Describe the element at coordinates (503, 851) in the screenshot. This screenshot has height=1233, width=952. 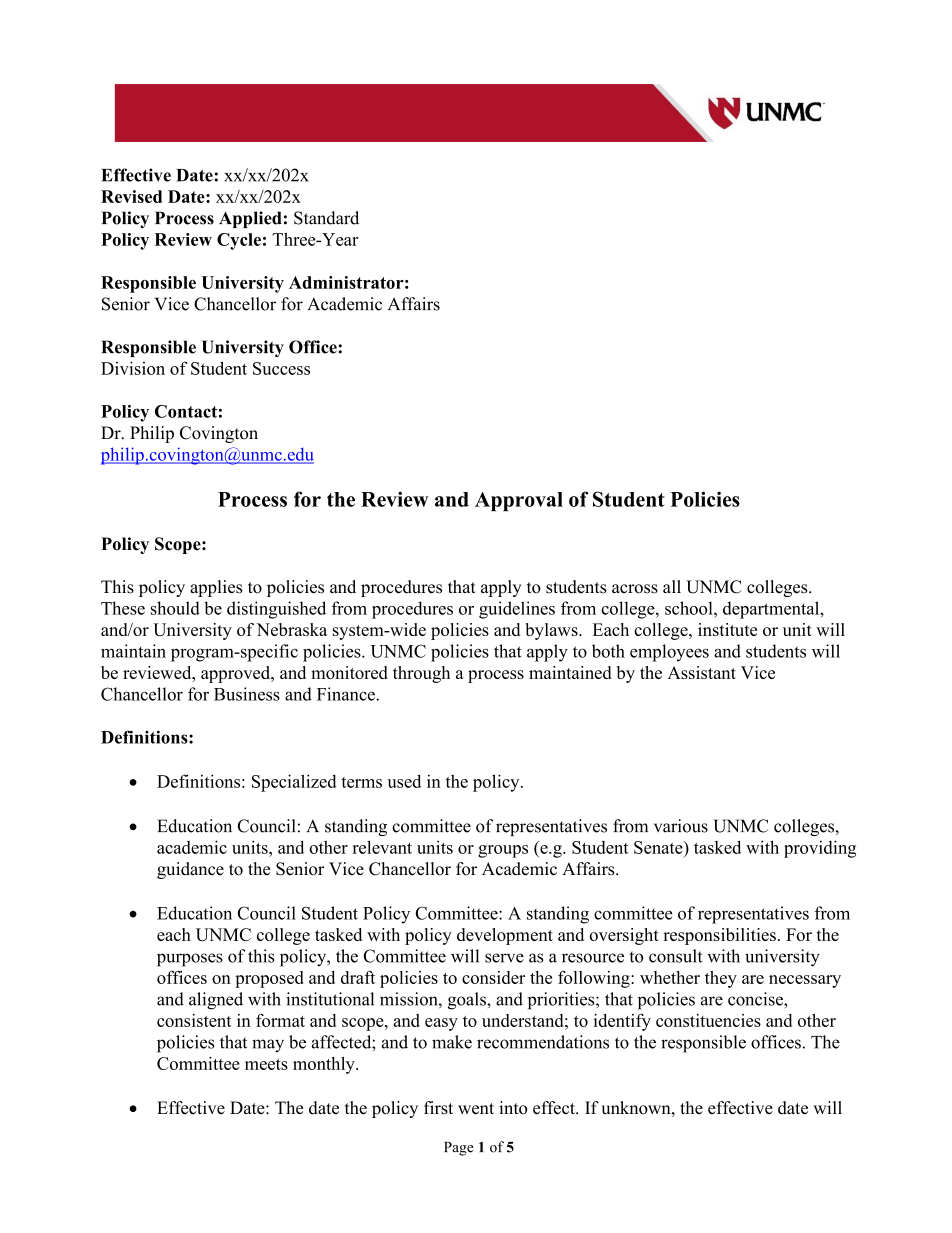
I see `groups` at that location.
